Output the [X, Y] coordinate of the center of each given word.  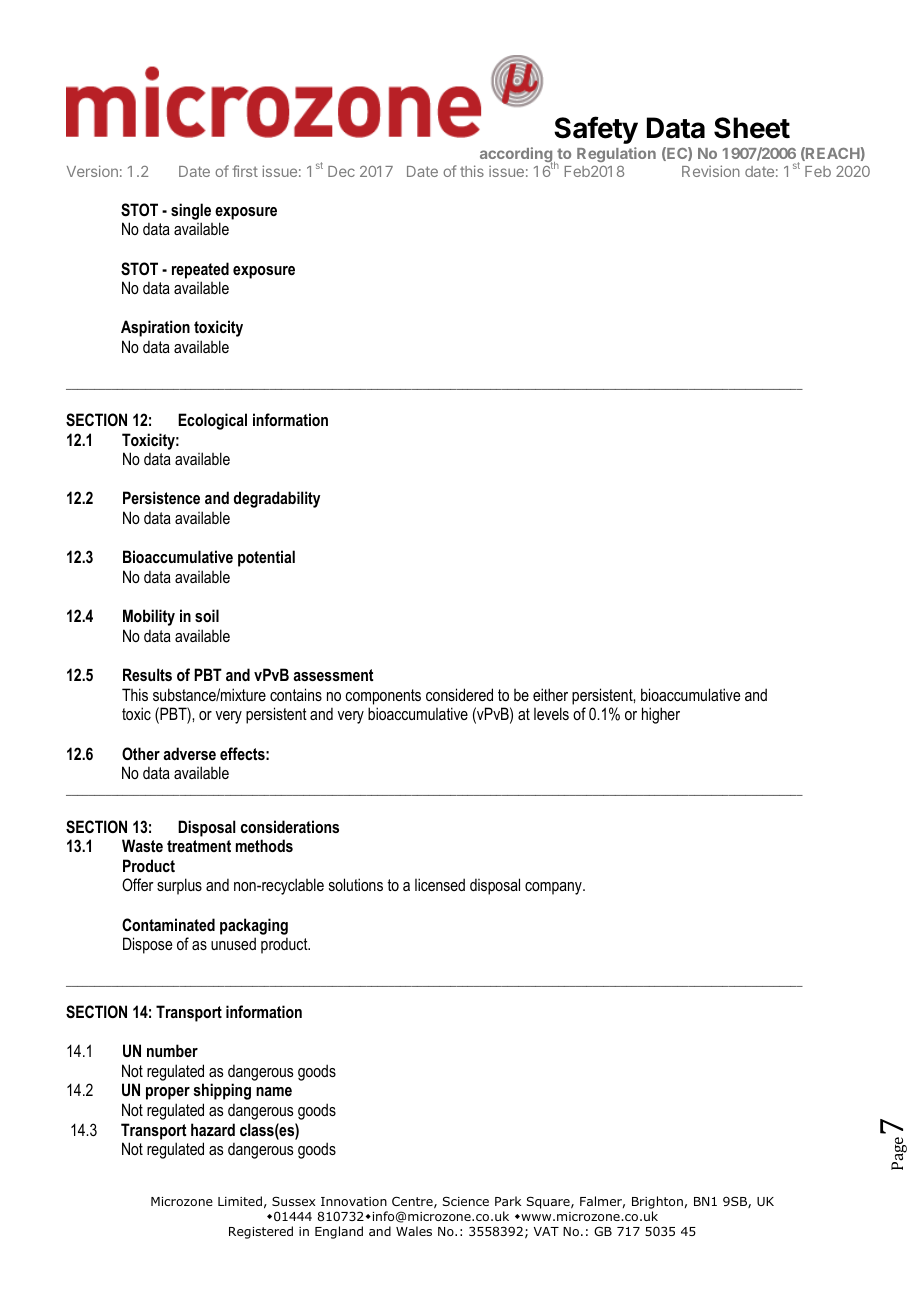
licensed [440, 884]
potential [266, 558]
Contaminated [168, 924]
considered [459, 694]
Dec [341, 171]
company [554, 888]
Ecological [212, 421]
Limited [240, 1201]
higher [661, 715]
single [191, 211]
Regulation [616, 154]
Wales [414, 1231]
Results [147, 674]
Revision [711, 171]
